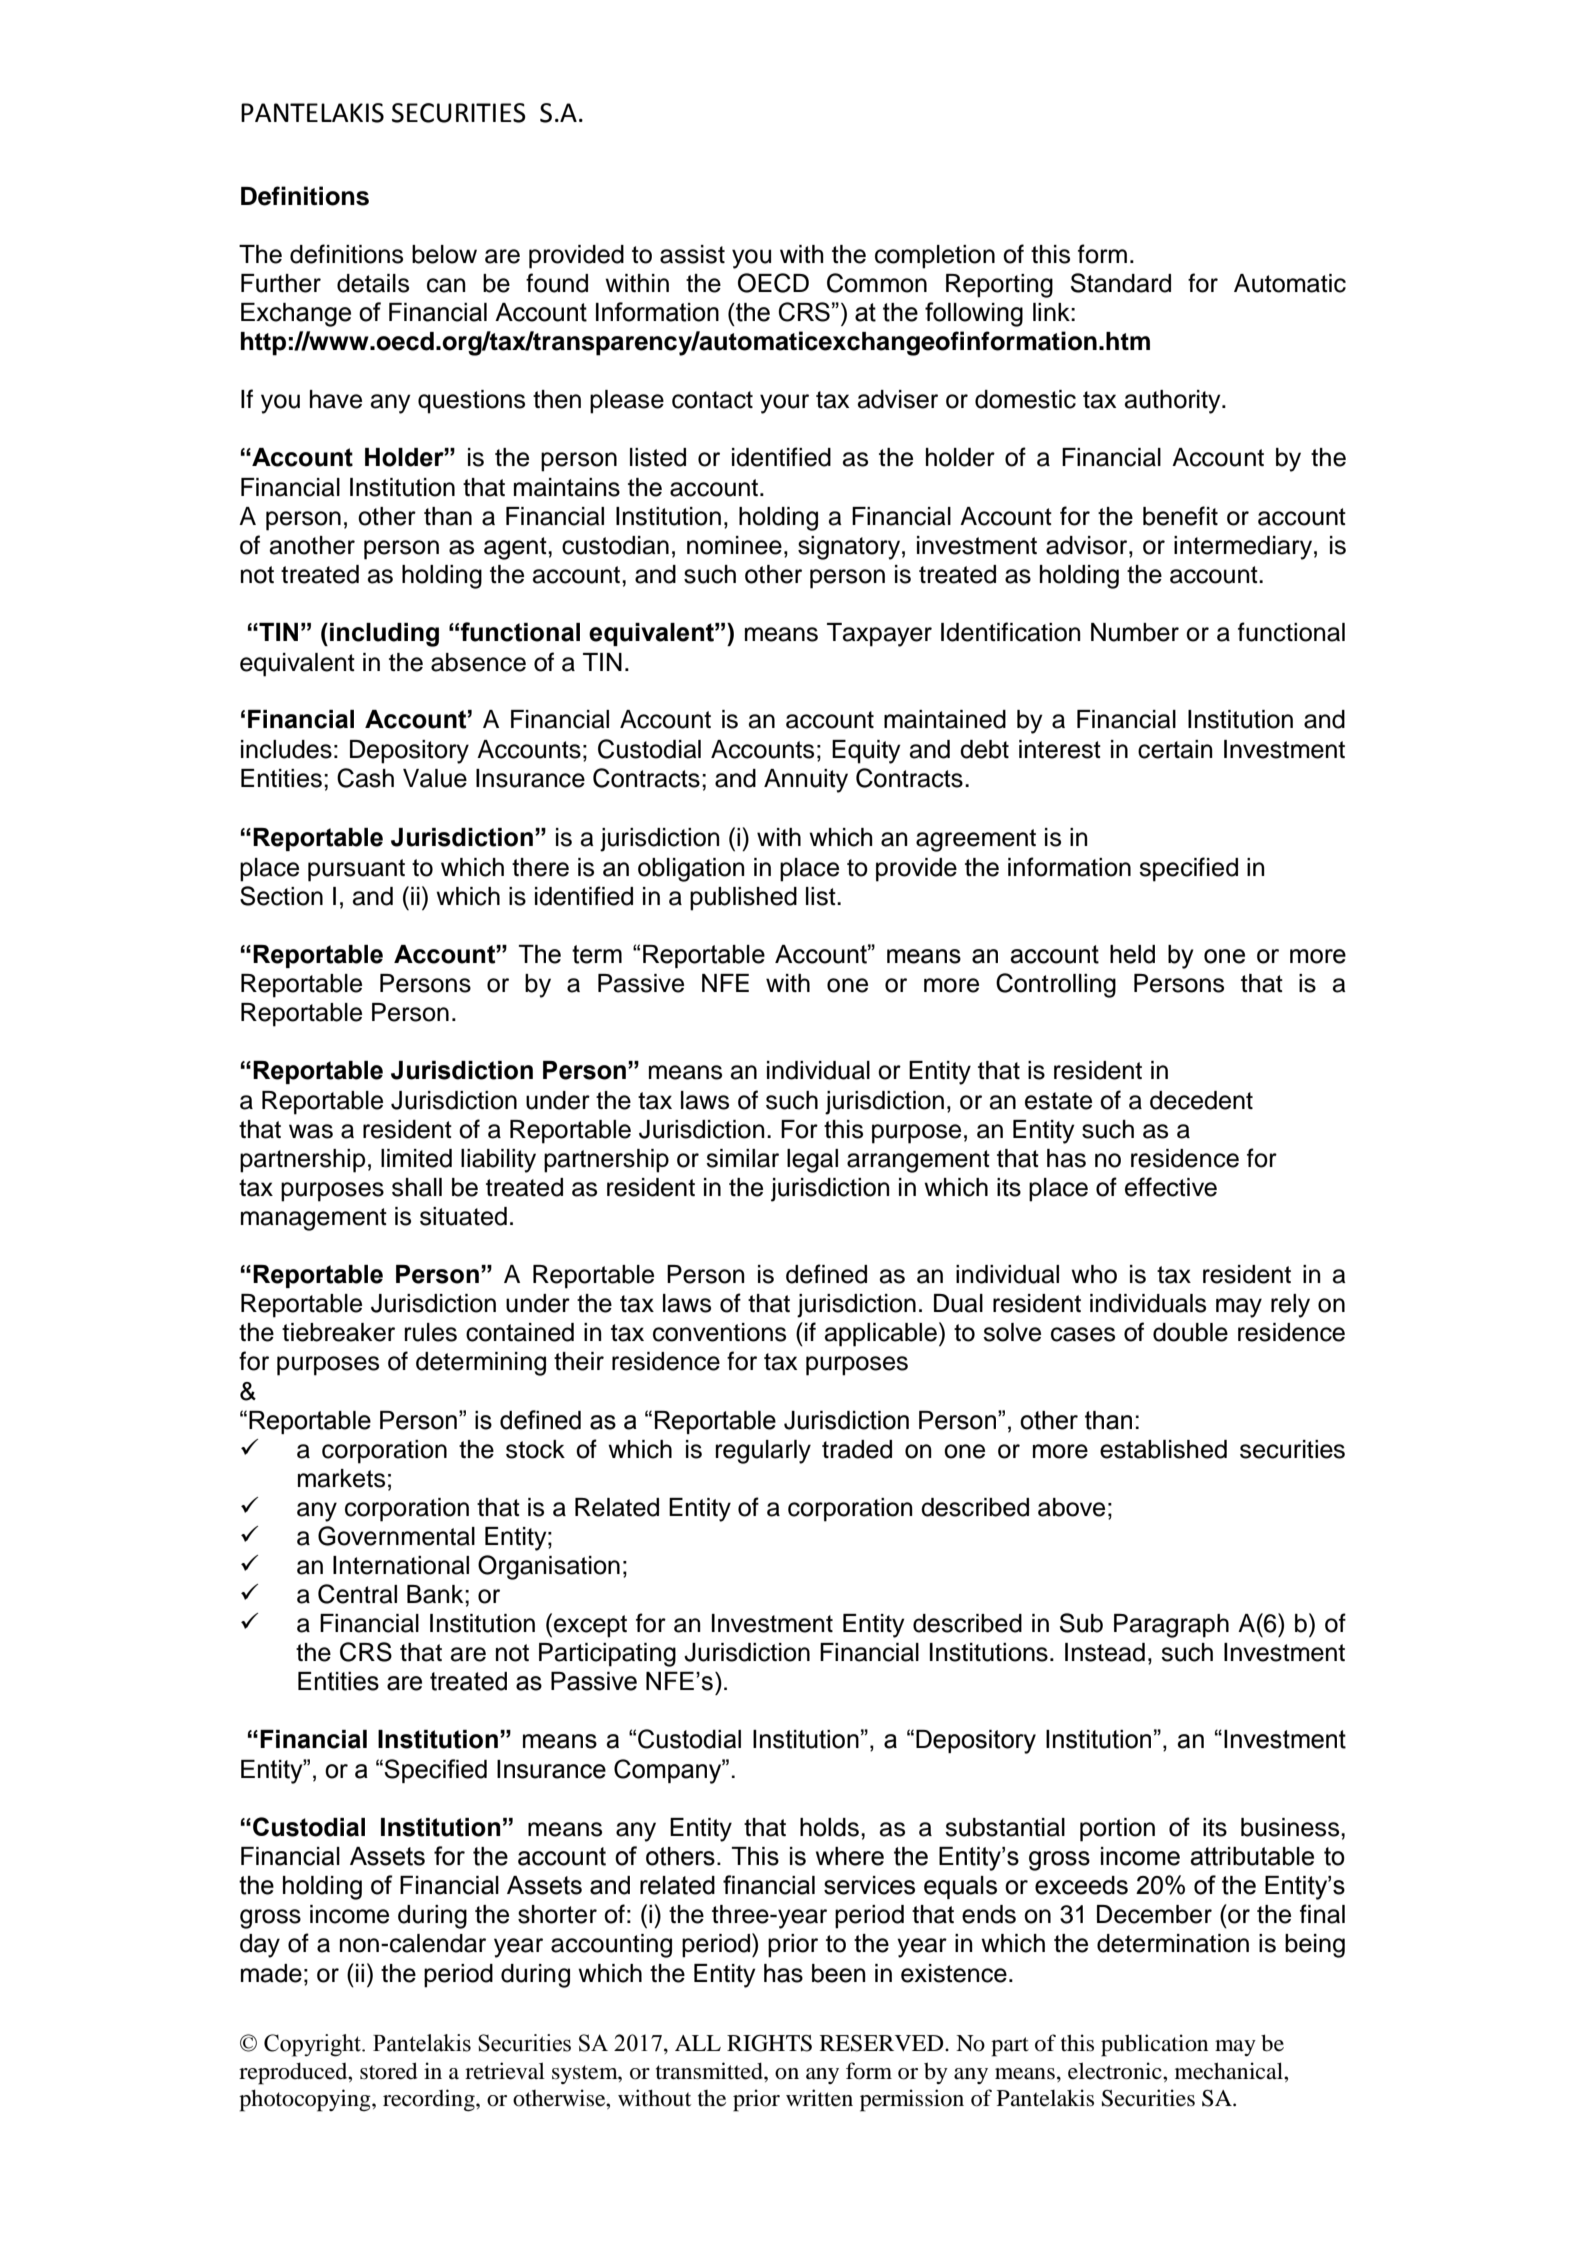  What do you see at coordinates (877, 283) in the screenshot?
I see `Common` at bounding box center [877, 283].
